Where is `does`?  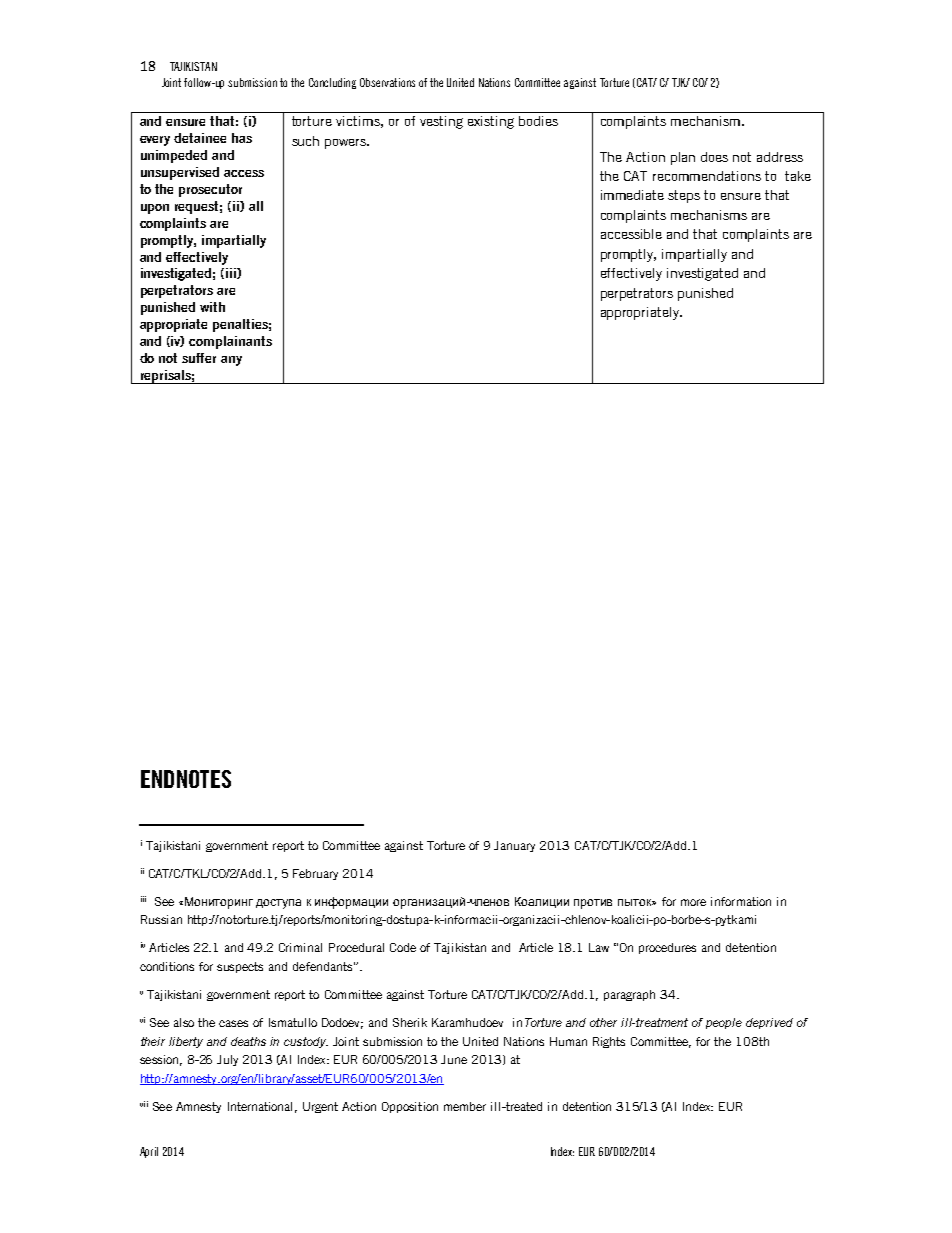 does is located at coordinates (714, 157).
